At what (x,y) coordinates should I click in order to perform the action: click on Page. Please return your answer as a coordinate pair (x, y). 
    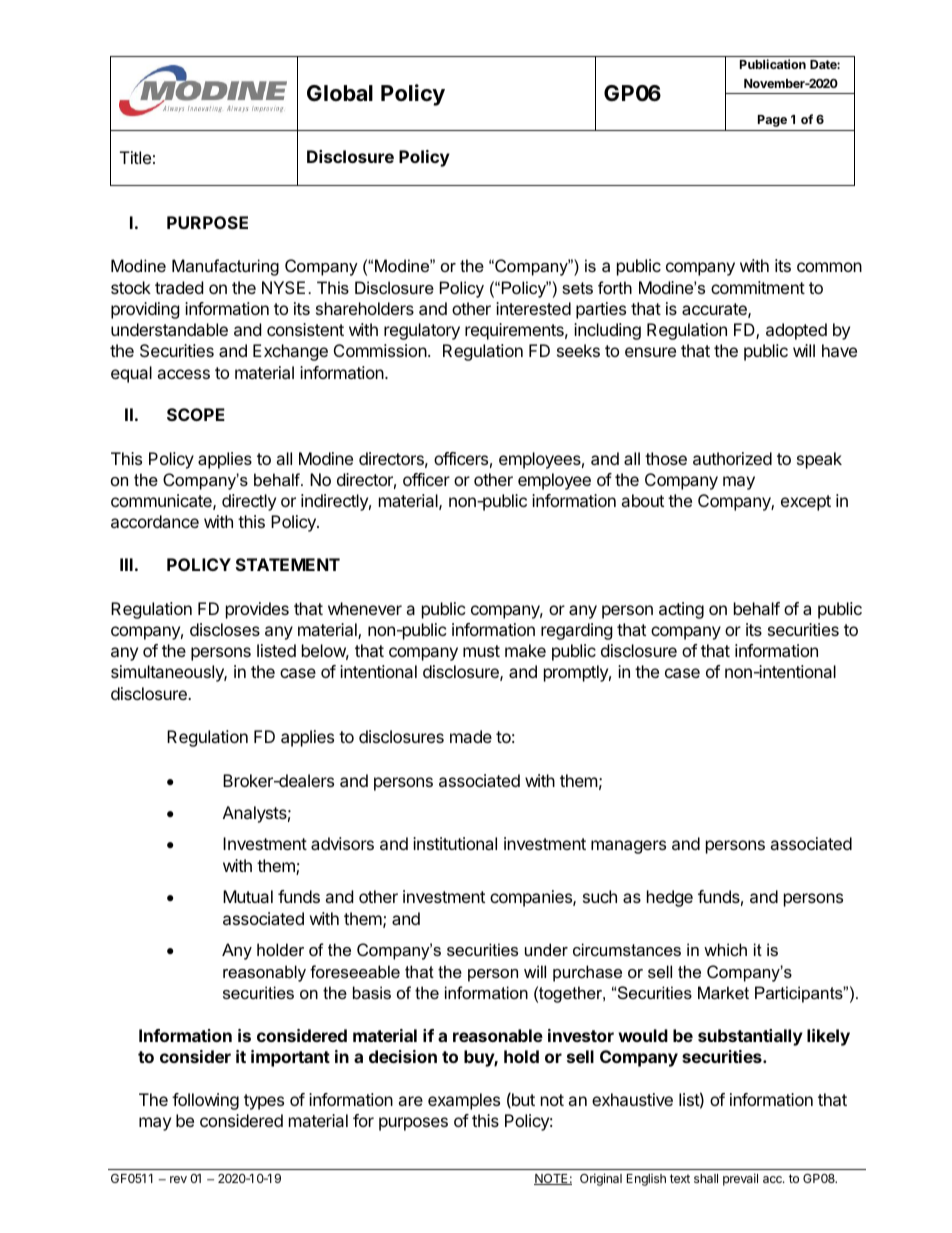
    Looking at the image, I should click on (772, 121).
